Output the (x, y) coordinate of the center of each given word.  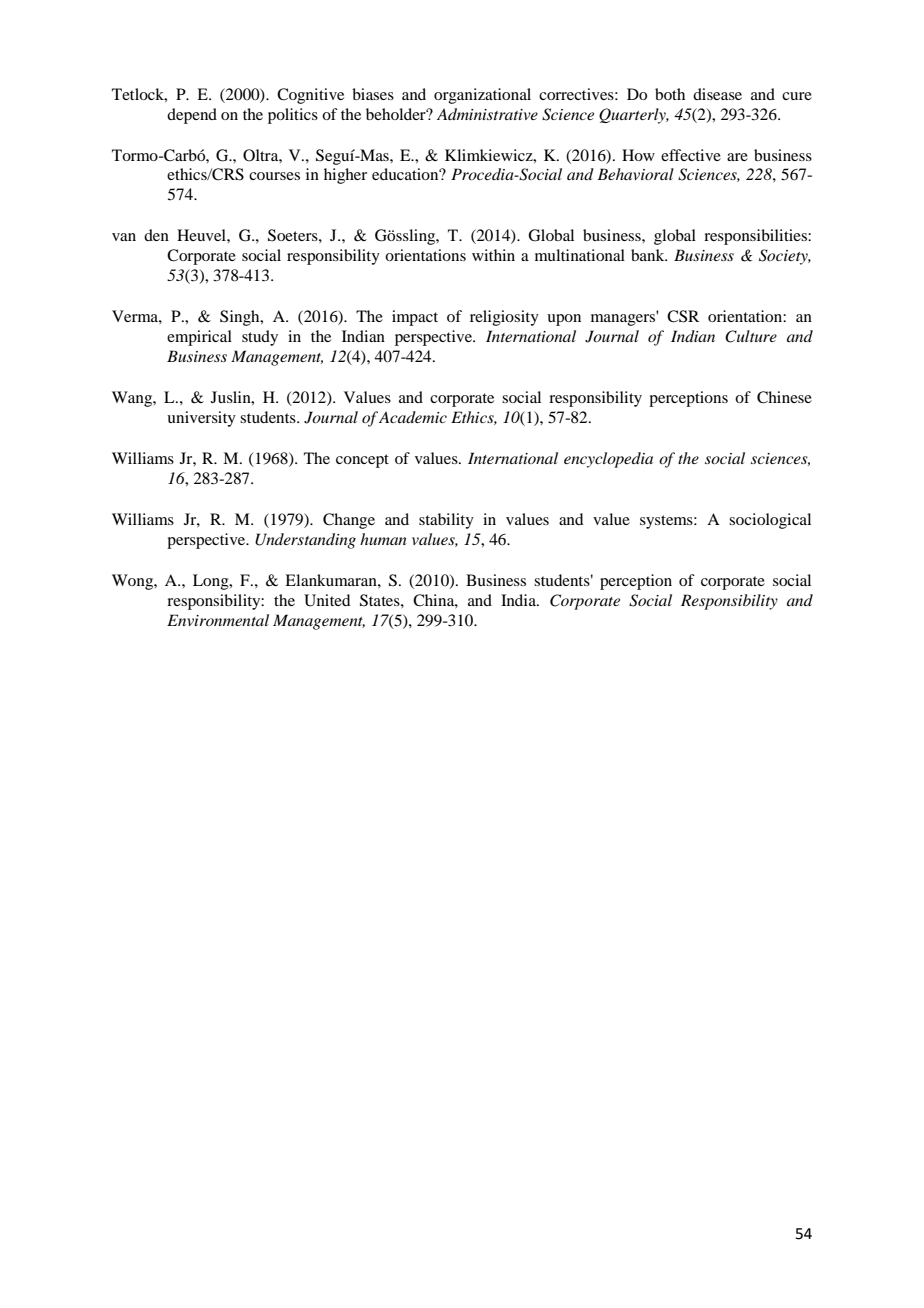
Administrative (487, 114)
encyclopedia (608, 460)
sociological (770, 521)
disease (717, 94)
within (493, 255)
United (327, 600)
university (201, 419)
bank (649, 255)
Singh (241, 318)
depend (192, 116)
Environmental (218, 620)
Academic (413, 417)
